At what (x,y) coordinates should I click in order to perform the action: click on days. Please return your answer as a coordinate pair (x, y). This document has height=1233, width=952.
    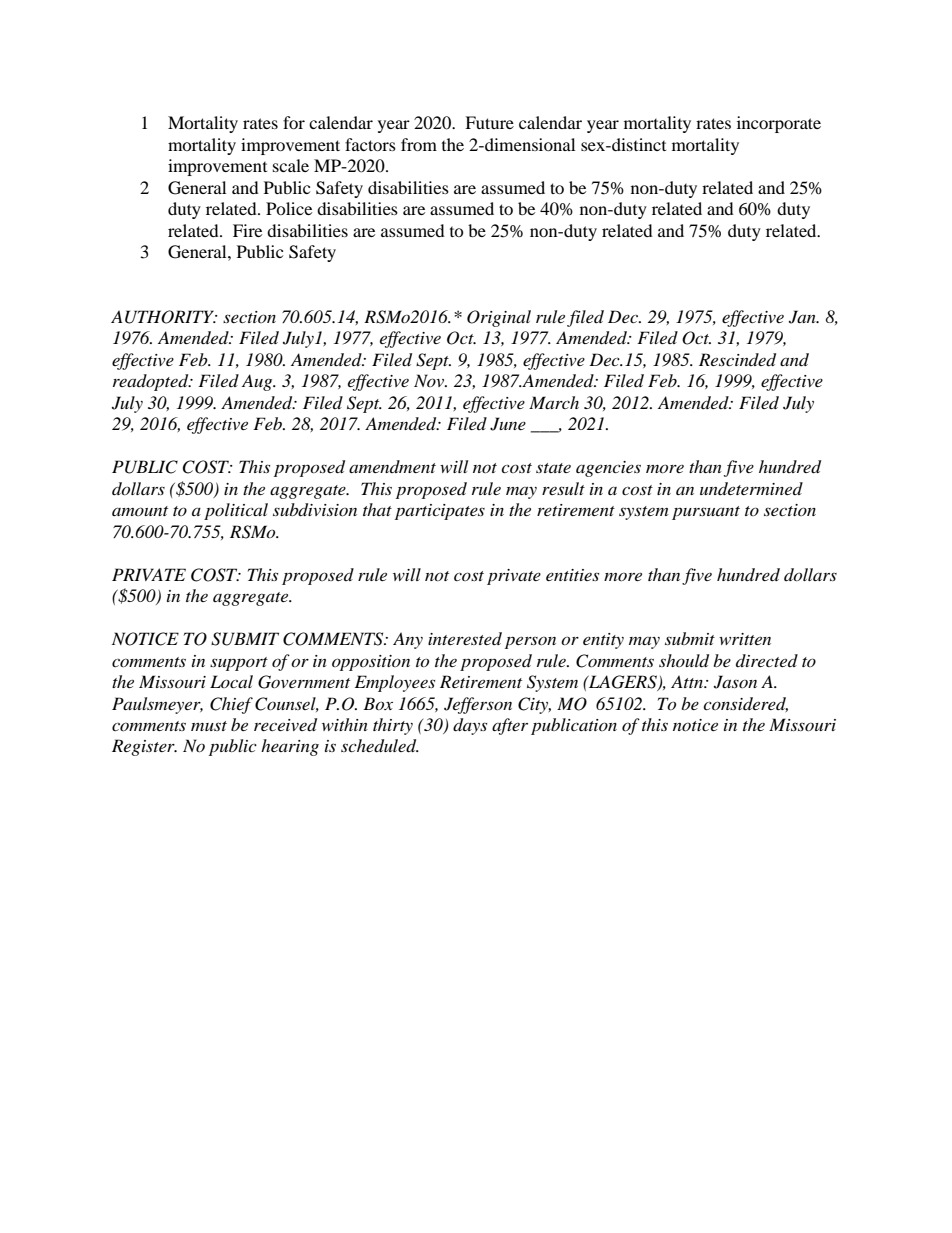
    Looking at the image, I should click on (470, 726).
